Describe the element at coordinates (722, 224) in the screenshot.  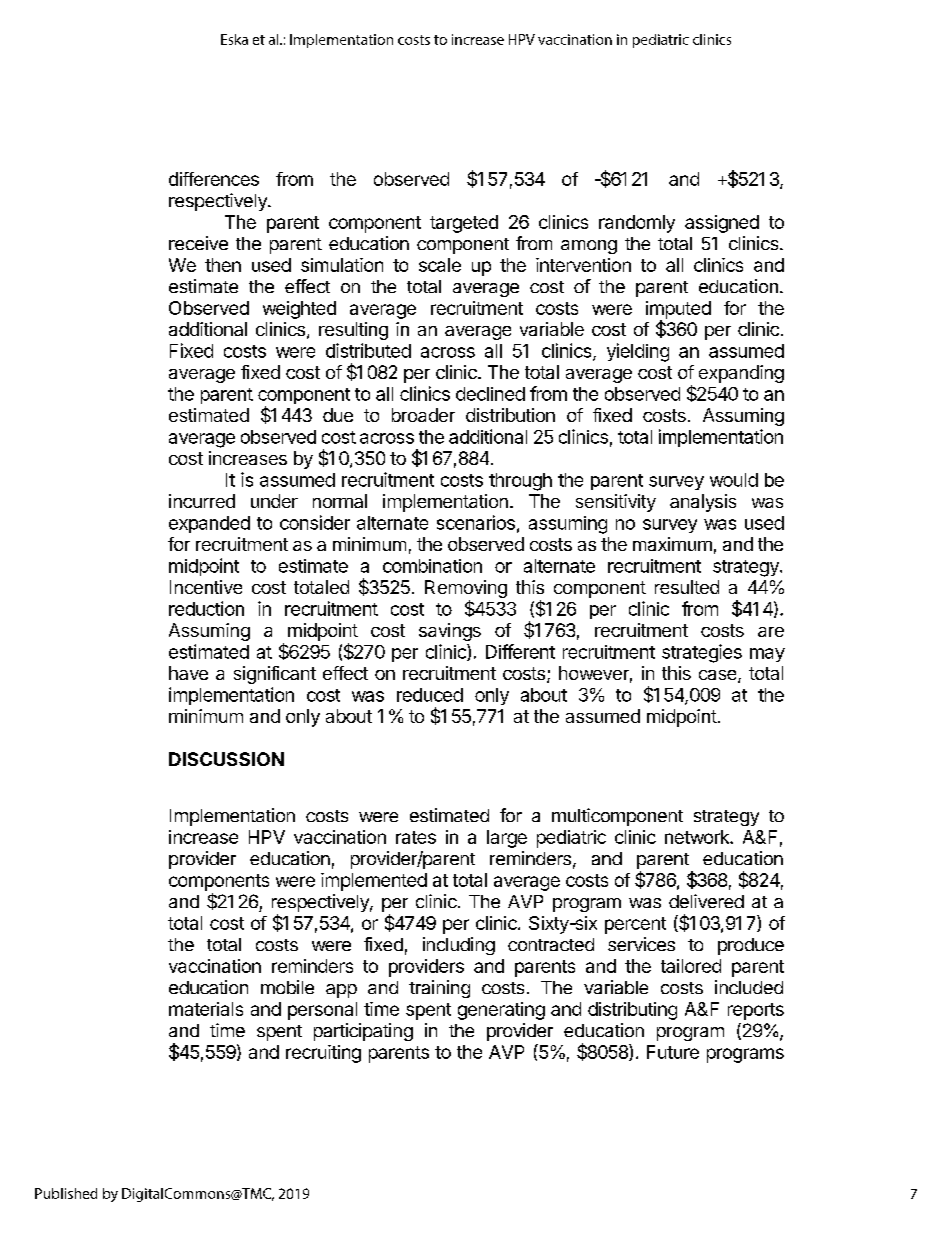
I see `assigned` at that location.
